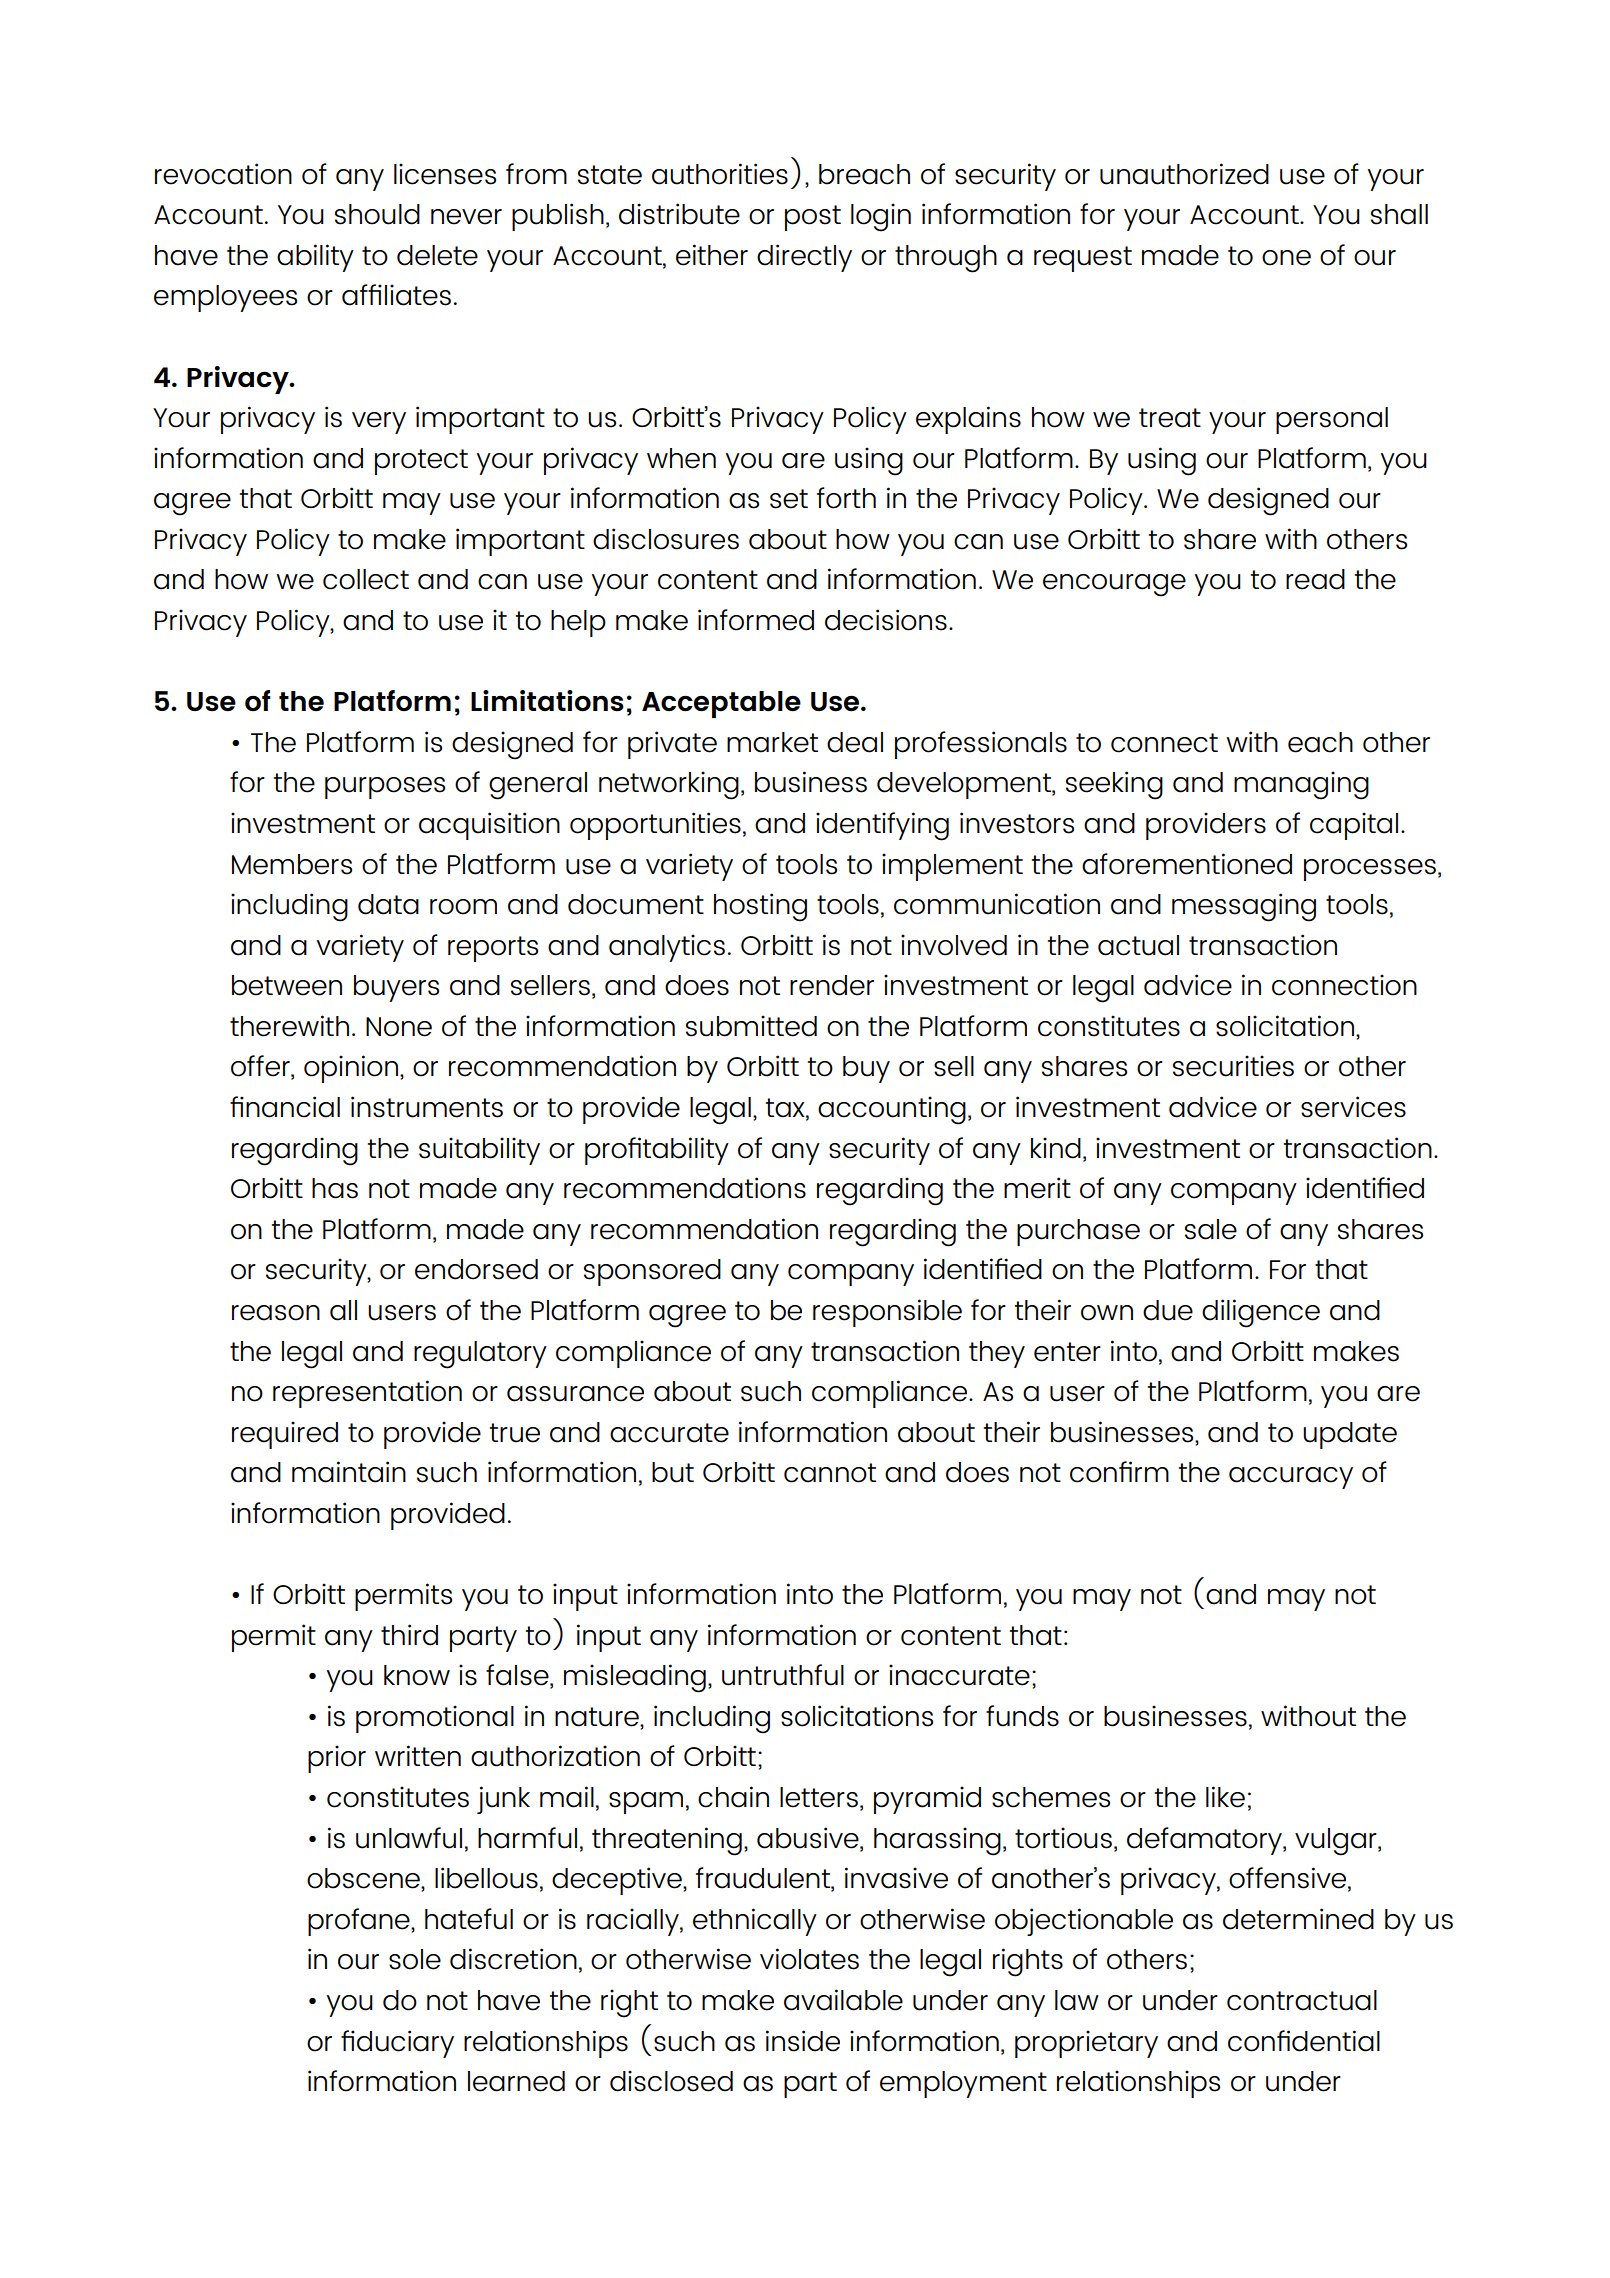 The image size is (1610, 2278). I want to click on accuracy, so click(1291, 1478).
